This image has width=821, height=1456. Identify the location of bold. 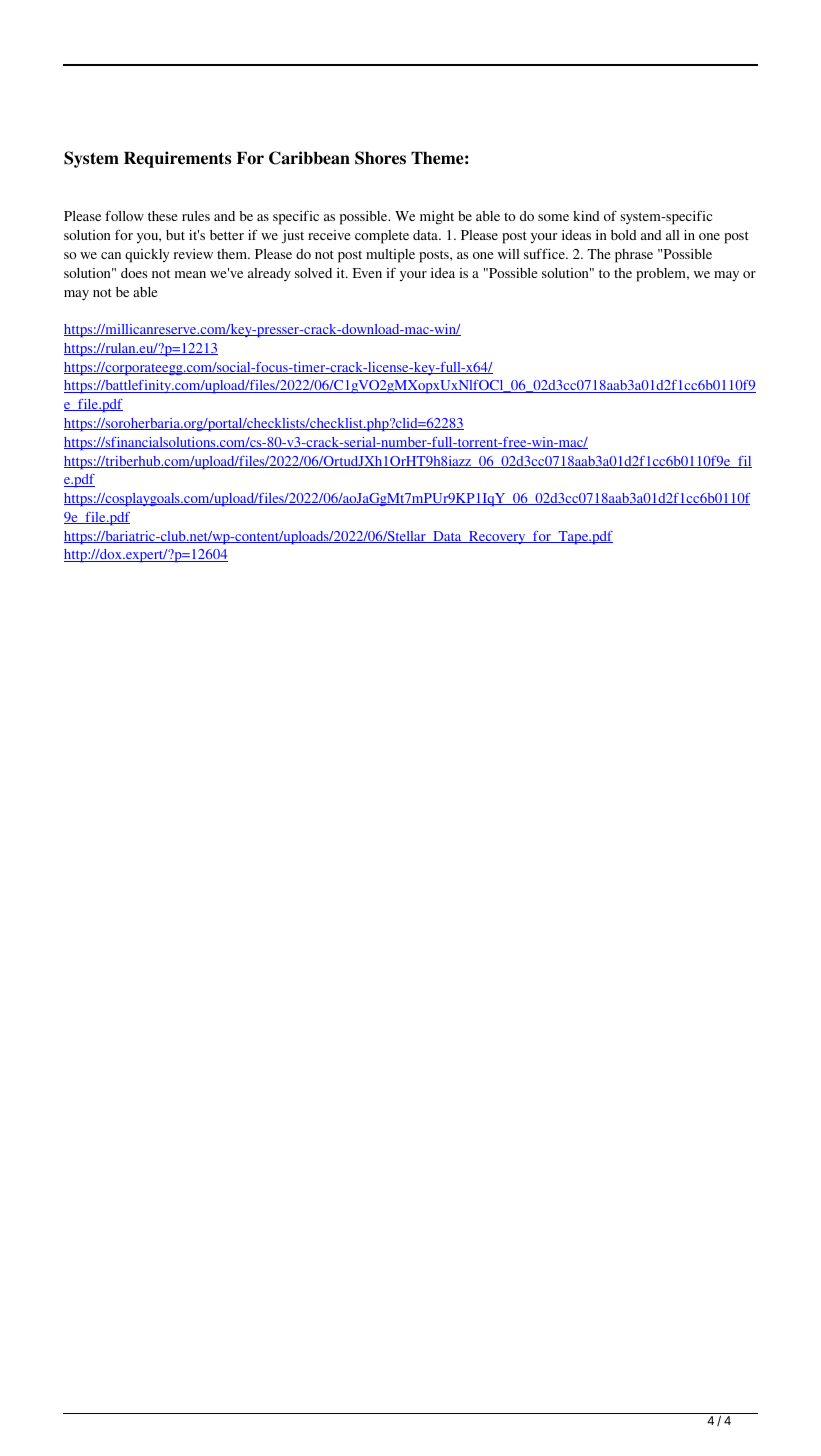
(624, 235).
